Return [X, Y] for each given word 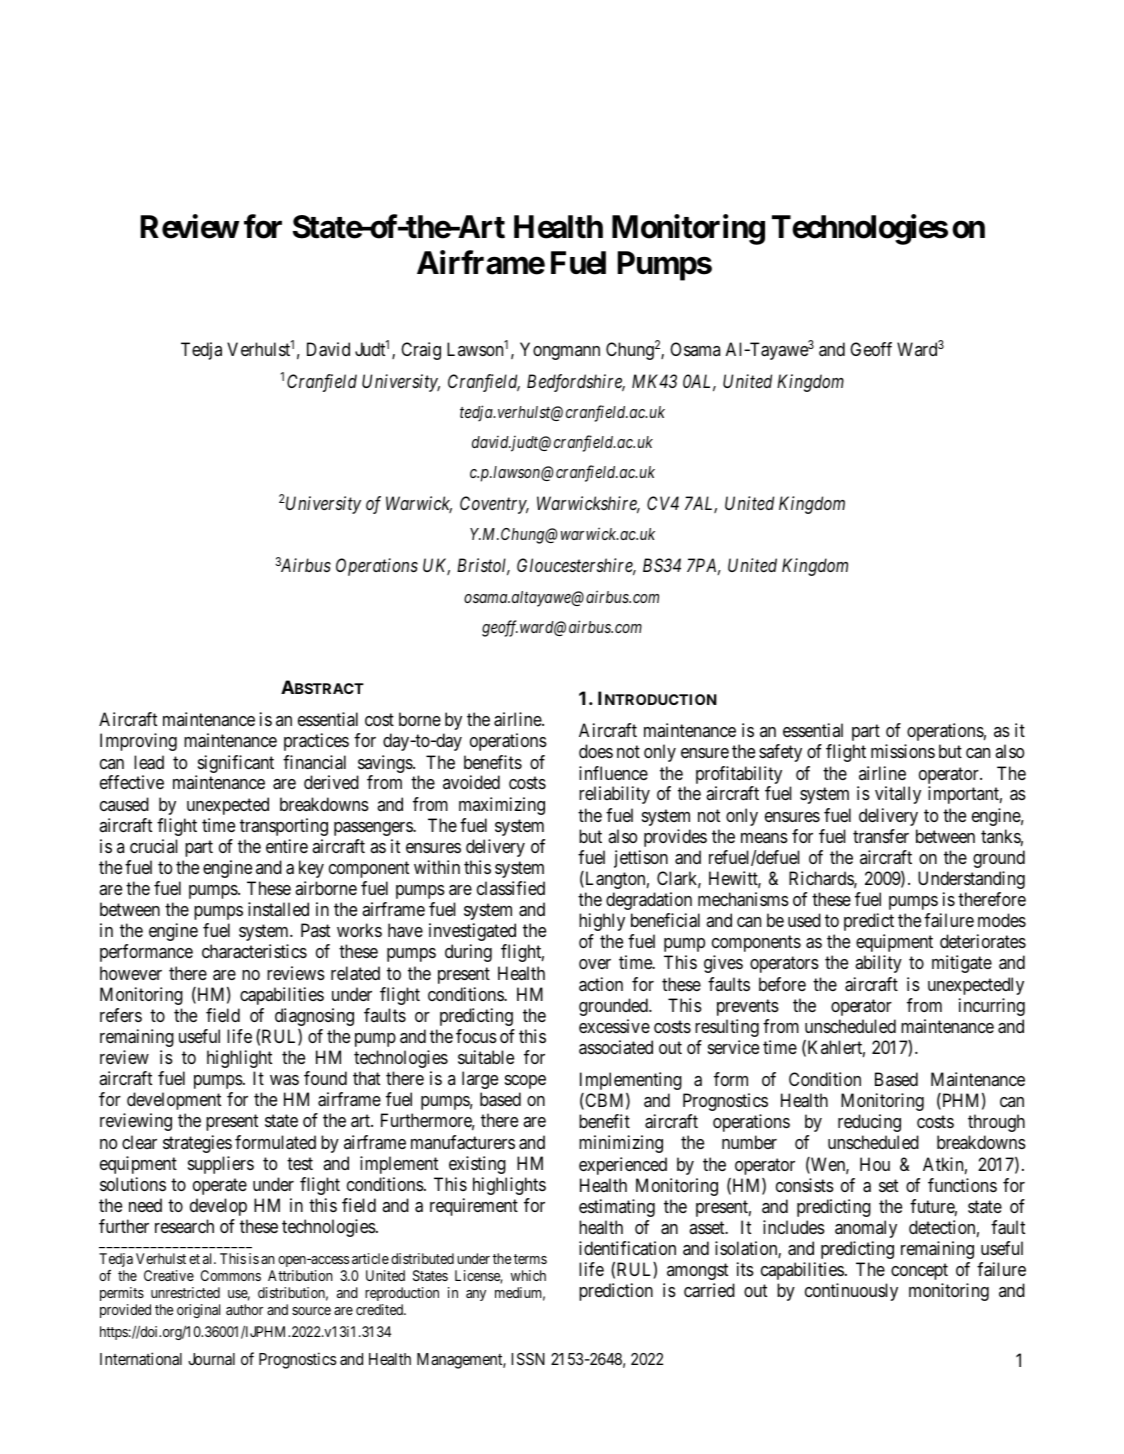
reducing [869, 1123]
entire [287, 846]
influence [613, 773]
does [596, 751]
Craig [421, 351]
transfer [881, 836]
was [284, 1080]
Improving [138, 742]
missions [903, 751]
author [244, 1309]
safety [780, 753]
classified [511, 888]
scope [525, 1082]
